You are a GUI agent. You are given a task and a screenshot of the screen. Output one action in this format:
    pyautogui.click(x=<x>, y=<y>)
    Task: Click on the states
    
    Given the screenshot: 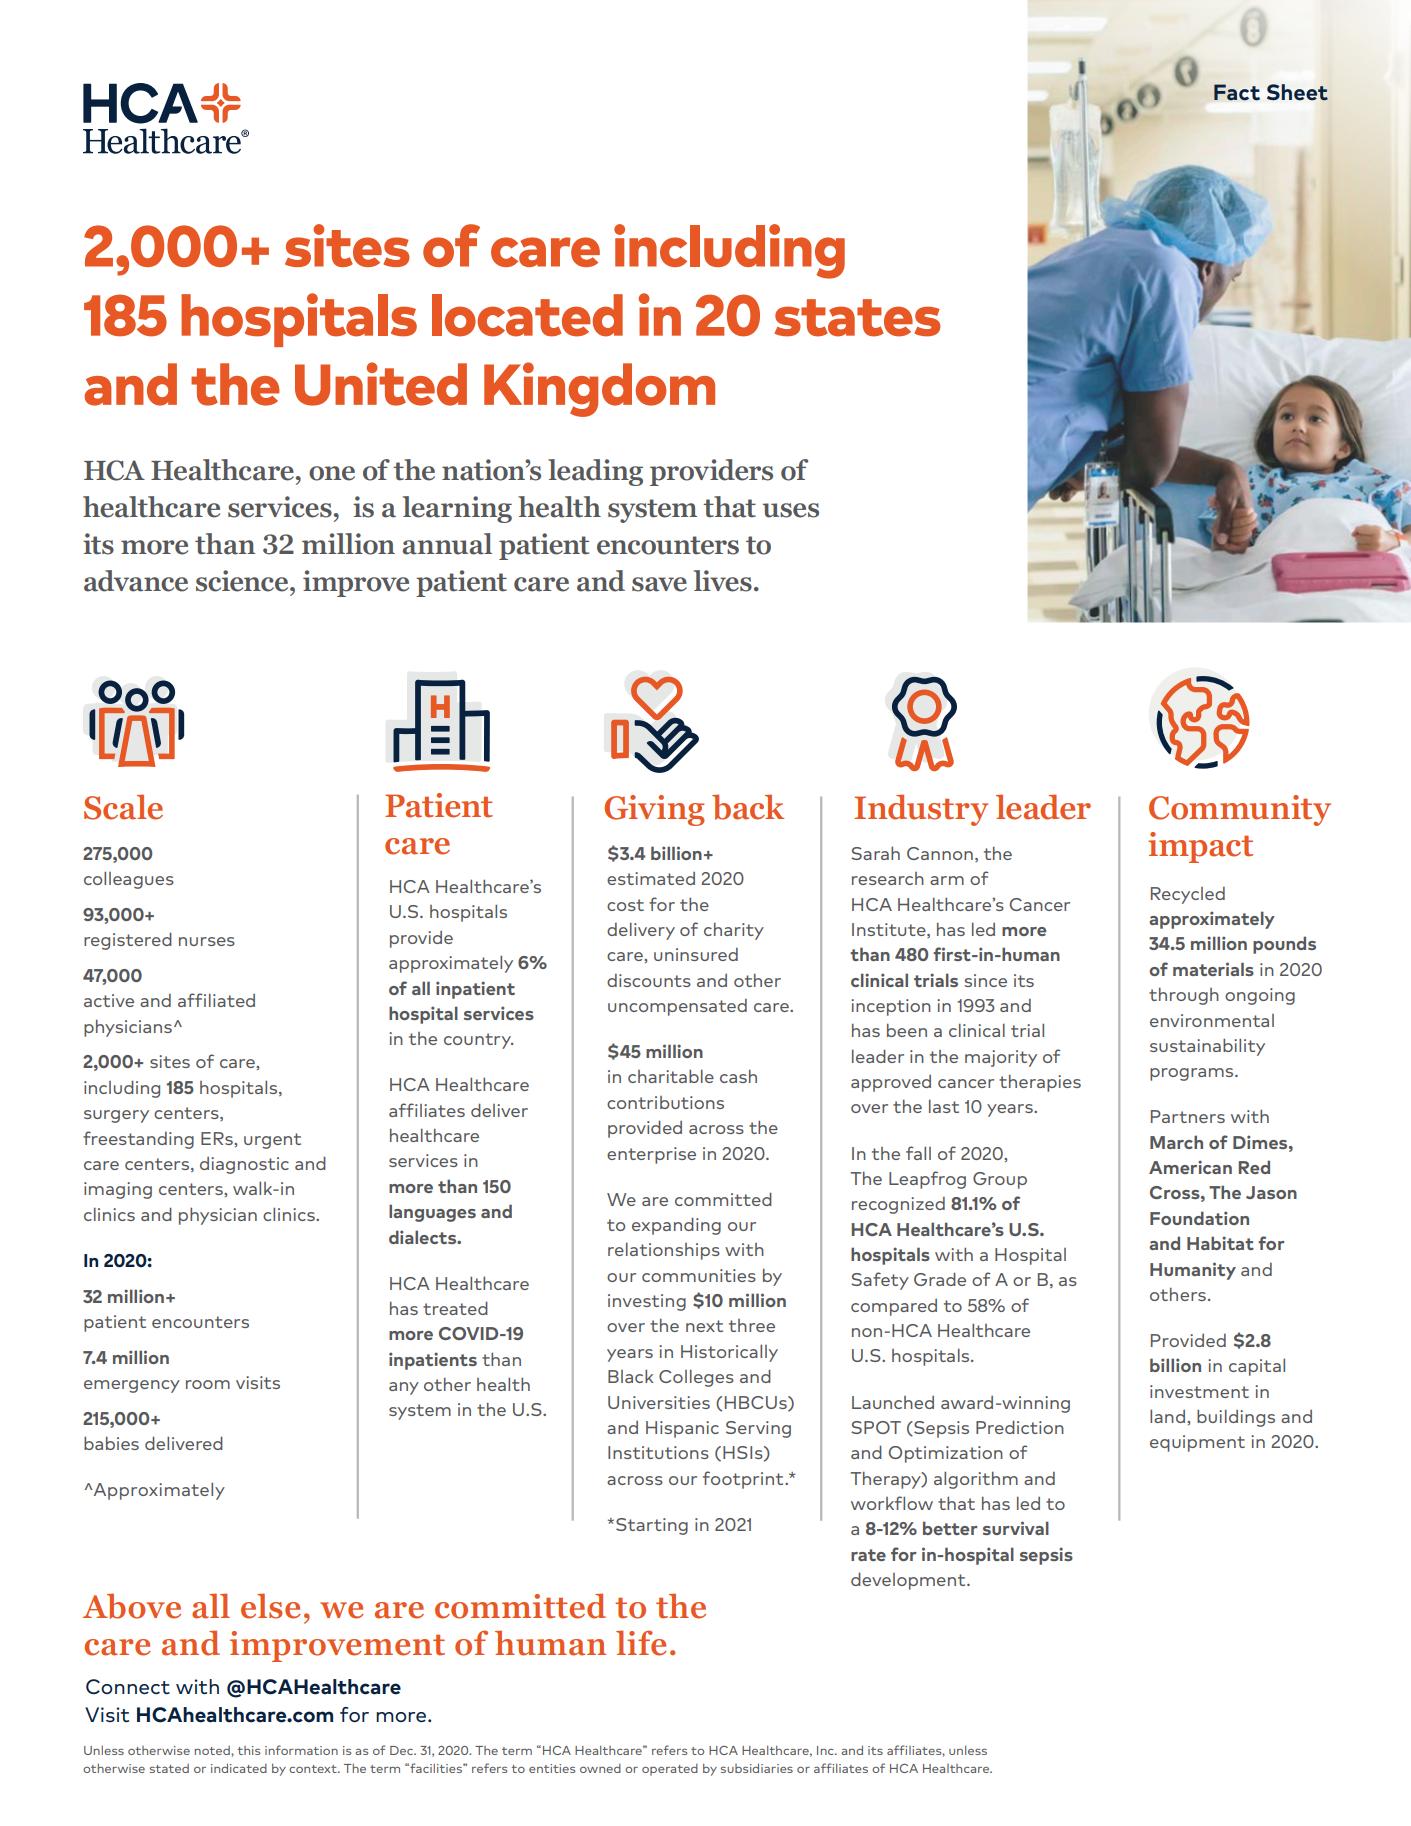 What is the action you would take?
    pyautogui.click(x=858, y=318)
